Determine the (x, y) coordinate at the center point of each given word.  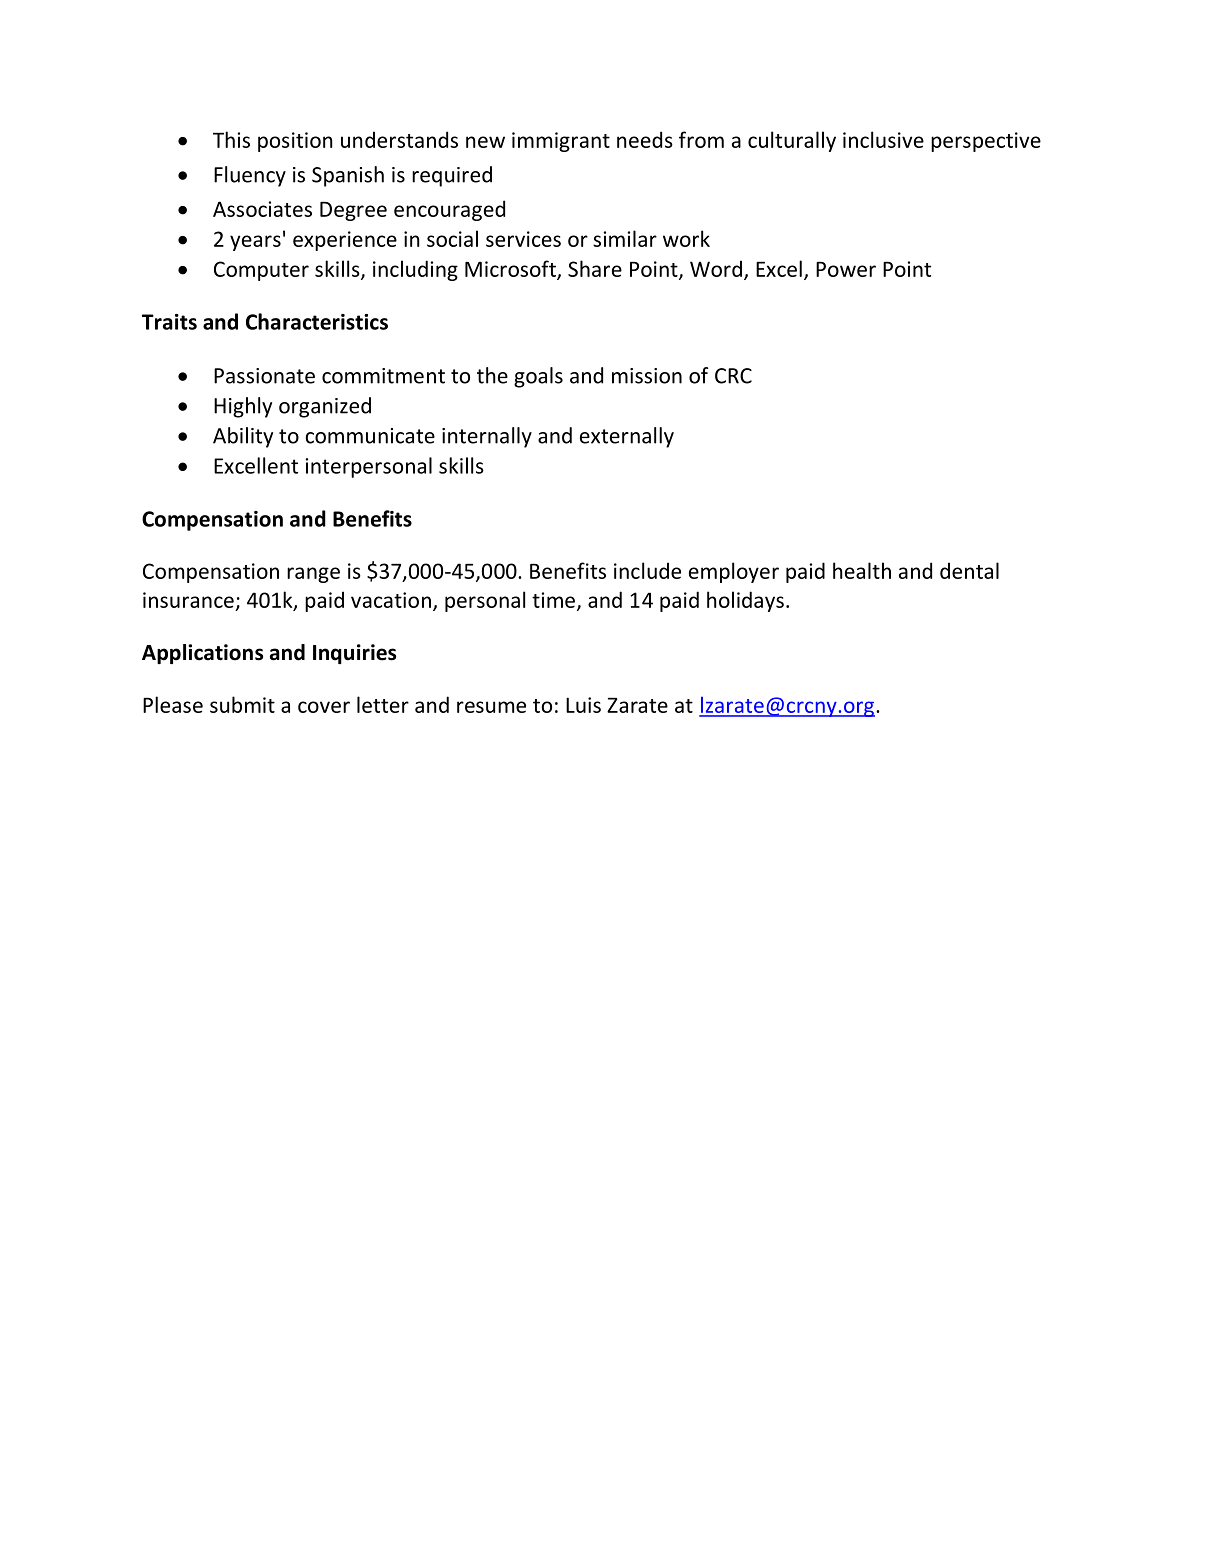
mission (647, 376)
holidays (745, 601)
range (313, 575)
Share (595, 268)
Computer (261, 271)
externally (627, 437)
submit (242, 704)
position (295, 142)
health (862, 570)
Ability (243, 437)
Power (846, 269)
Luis (583, 705)
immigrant (561, 142)
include (647, 570)
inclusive (883, 139)
